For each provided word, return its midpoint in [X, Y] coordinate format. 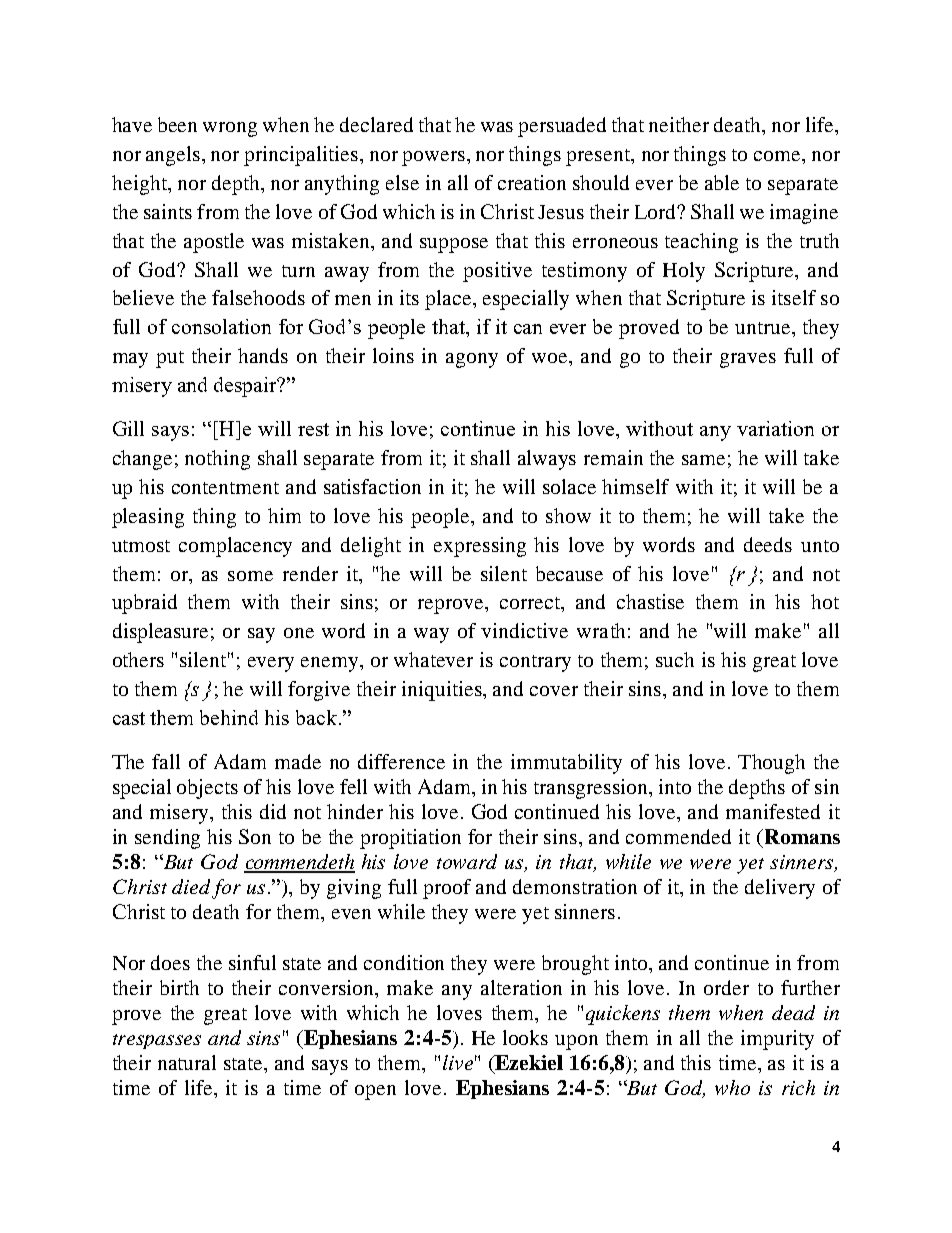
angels [174, 156]
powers [433, 158]
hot [825, 601]
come [778, 156]
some [250, 576]
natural [187, 1062]
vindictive [524, 630]
